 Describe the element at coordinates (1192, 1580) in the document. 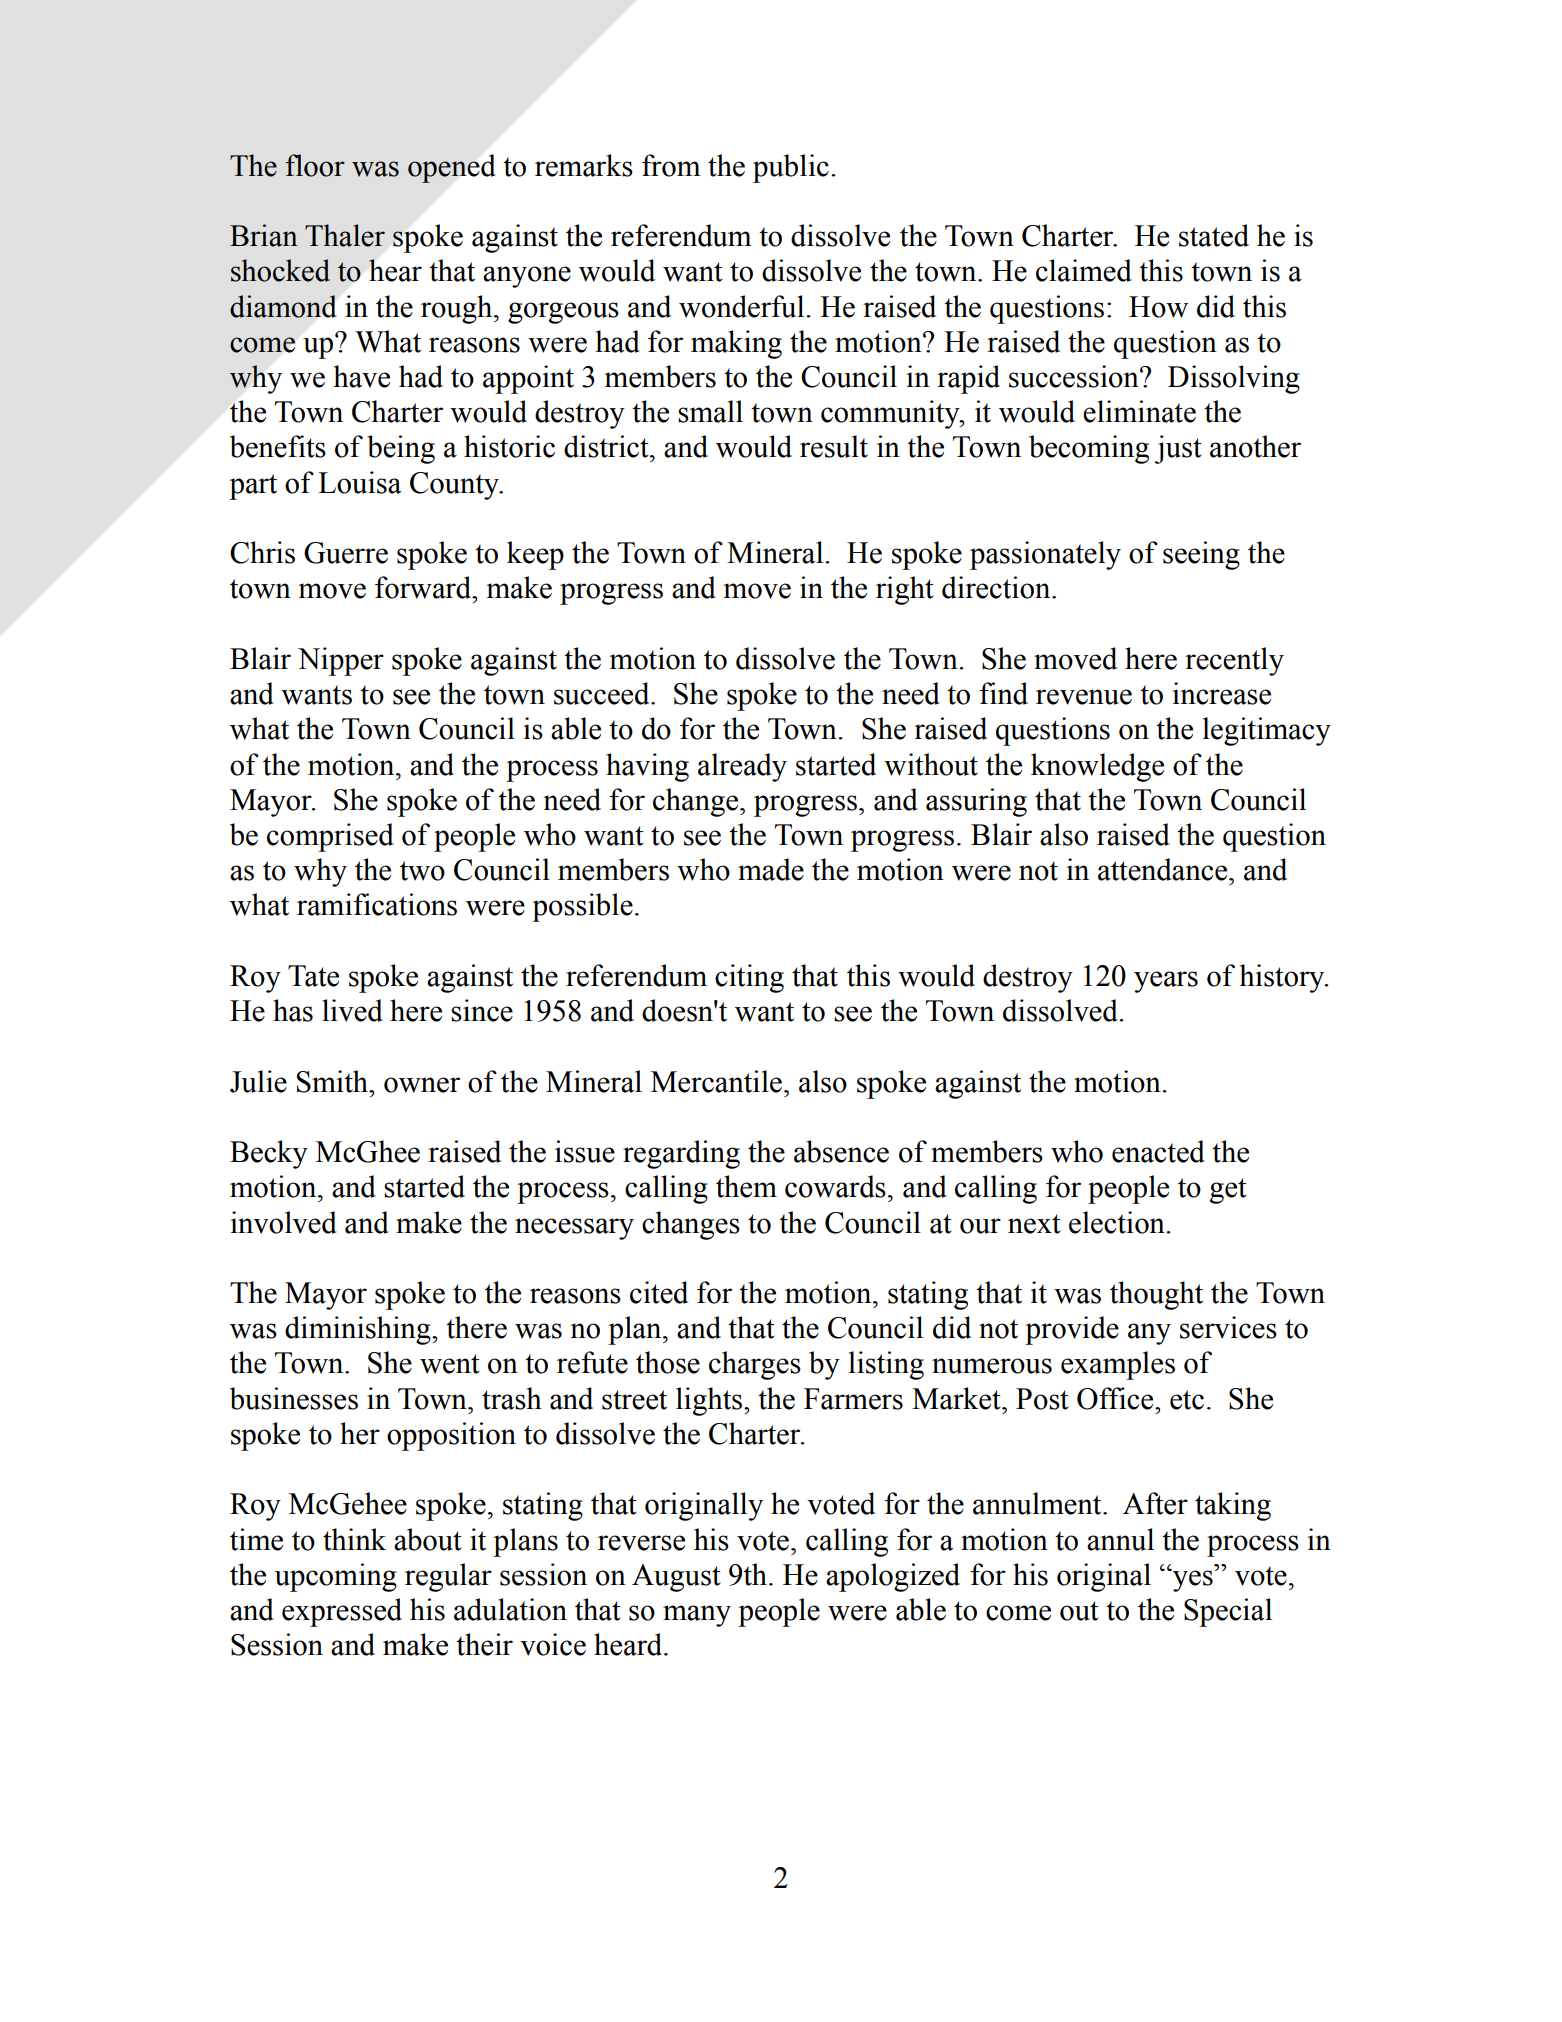

I see `yes` at that location.
